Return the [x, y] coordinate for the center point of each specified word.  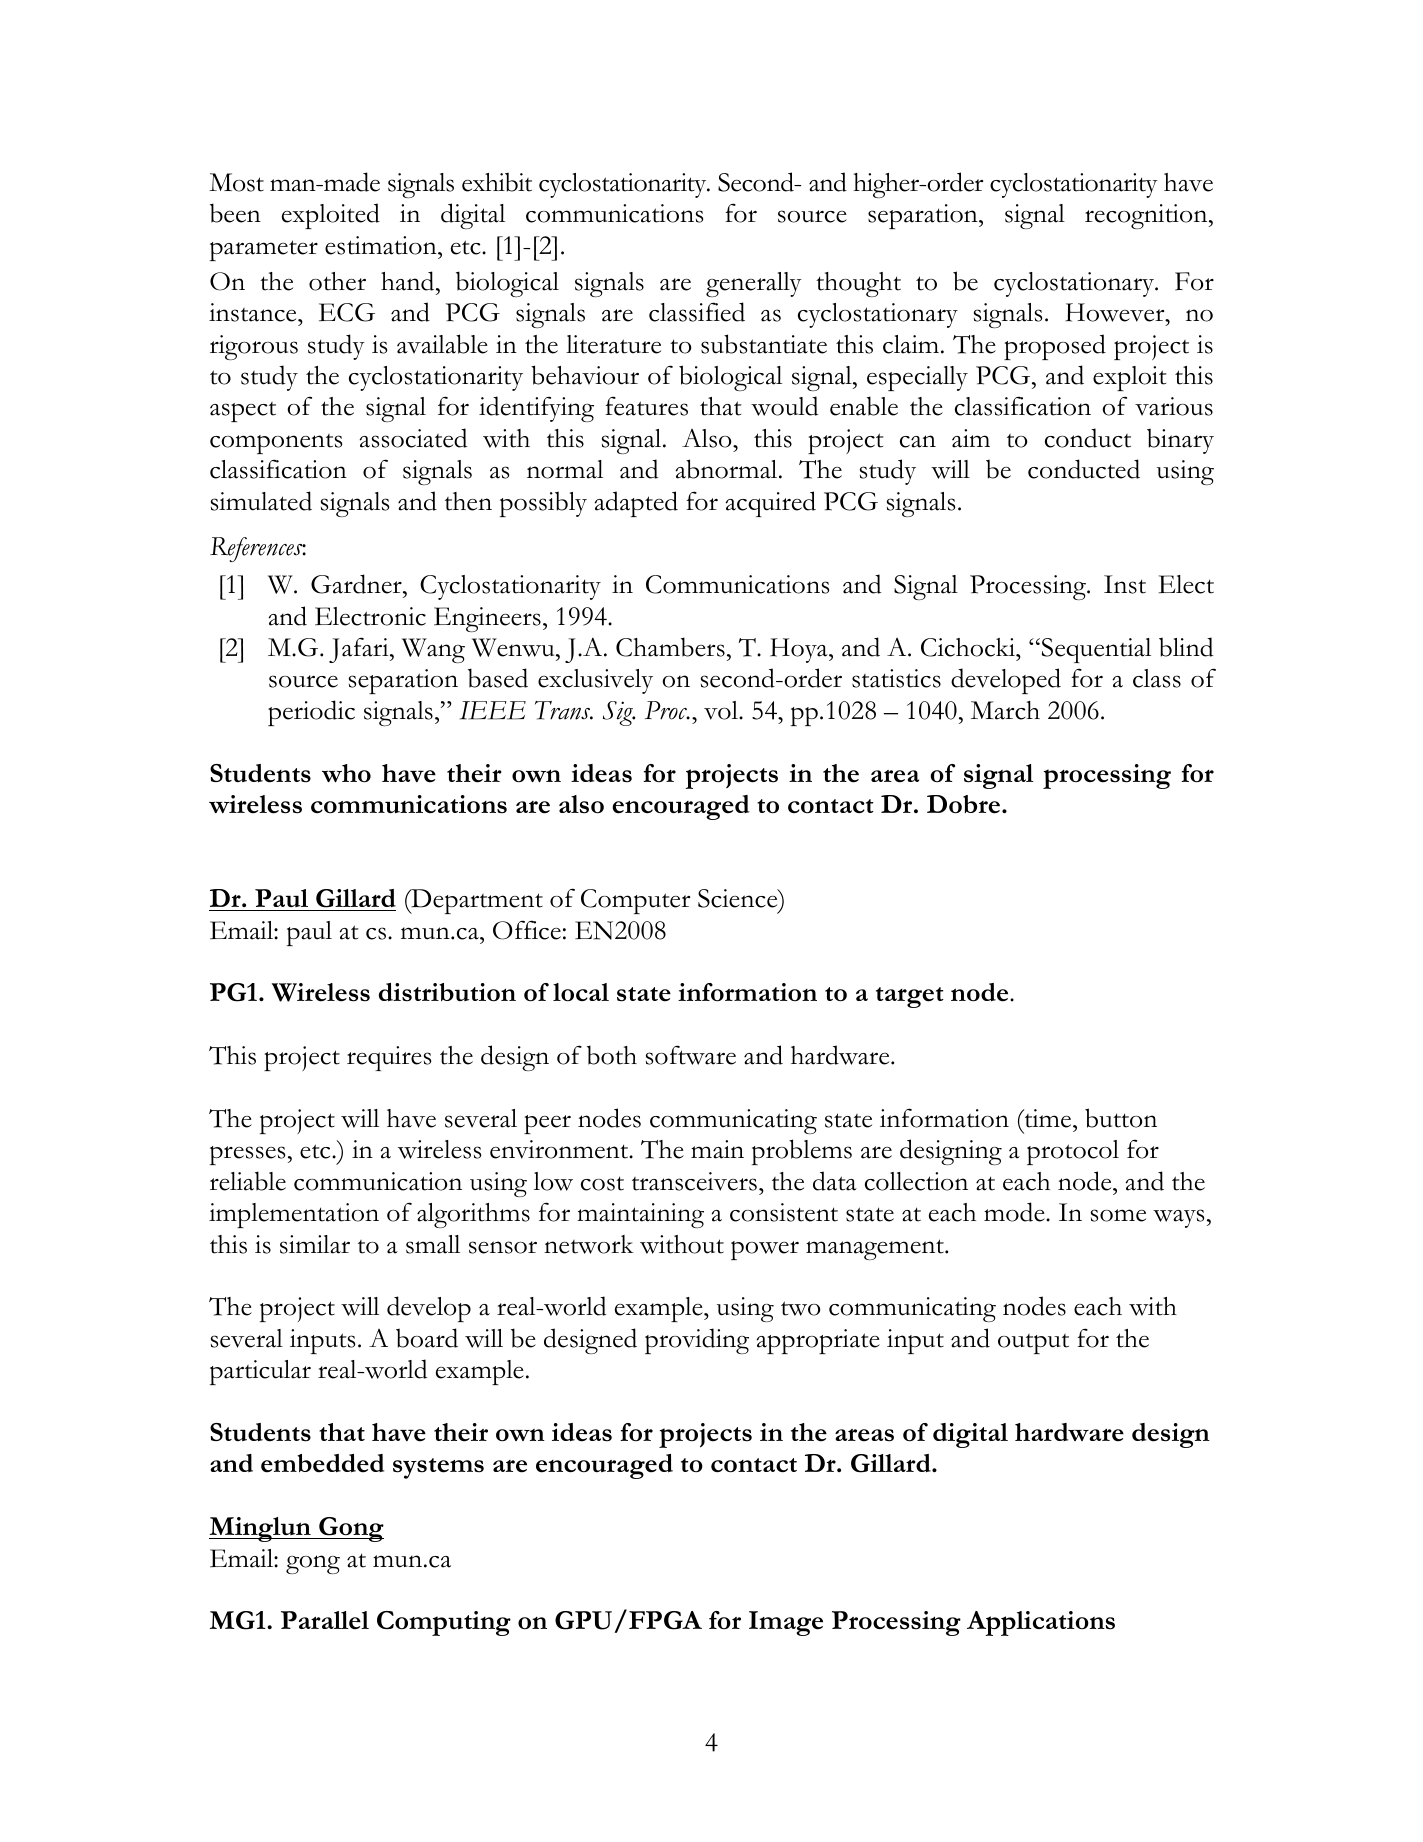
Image [786, 1623]
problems [802, 1152]
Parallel [325, 1620]
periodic [311, 713]
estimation [382, 245]
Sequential [1096, 650]
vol [722, 710]
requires [389, 1058]
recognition [1147, 216]
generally [754, 284]
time [1048, 1118]
